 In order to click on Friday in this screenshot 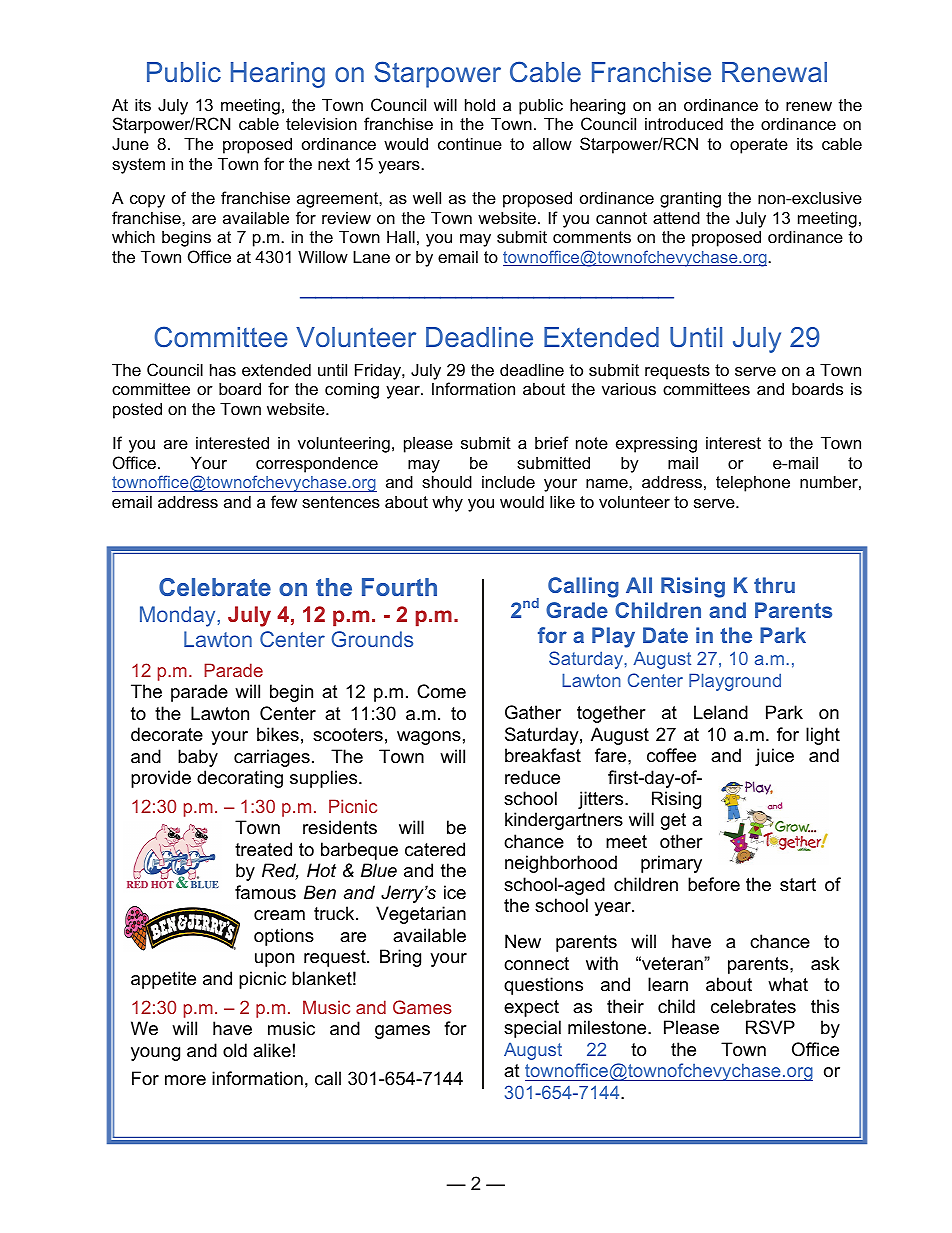, I will do `click(379, 371)`.
